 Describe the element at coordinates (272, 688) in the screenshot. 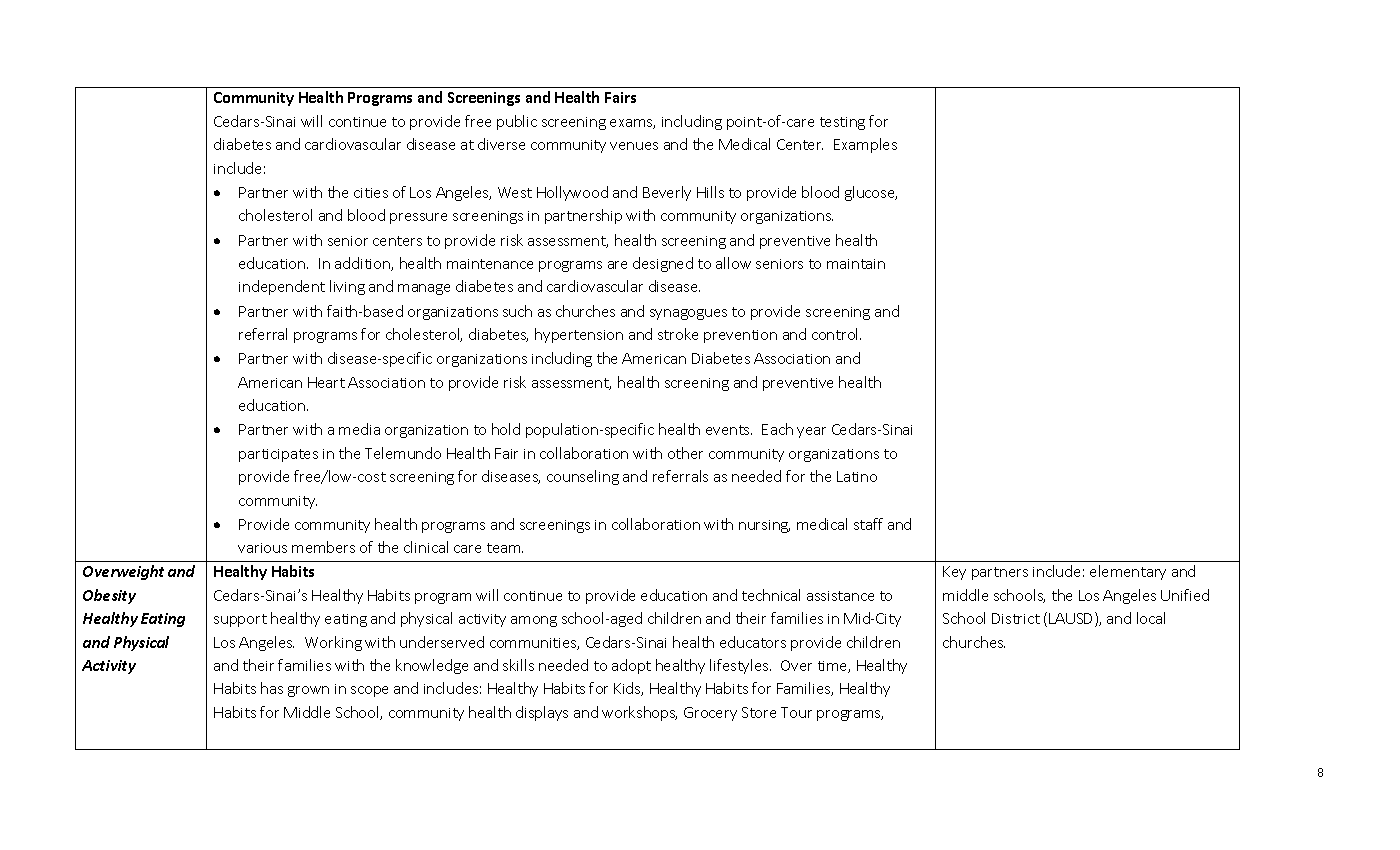

I see `has` at that location.
